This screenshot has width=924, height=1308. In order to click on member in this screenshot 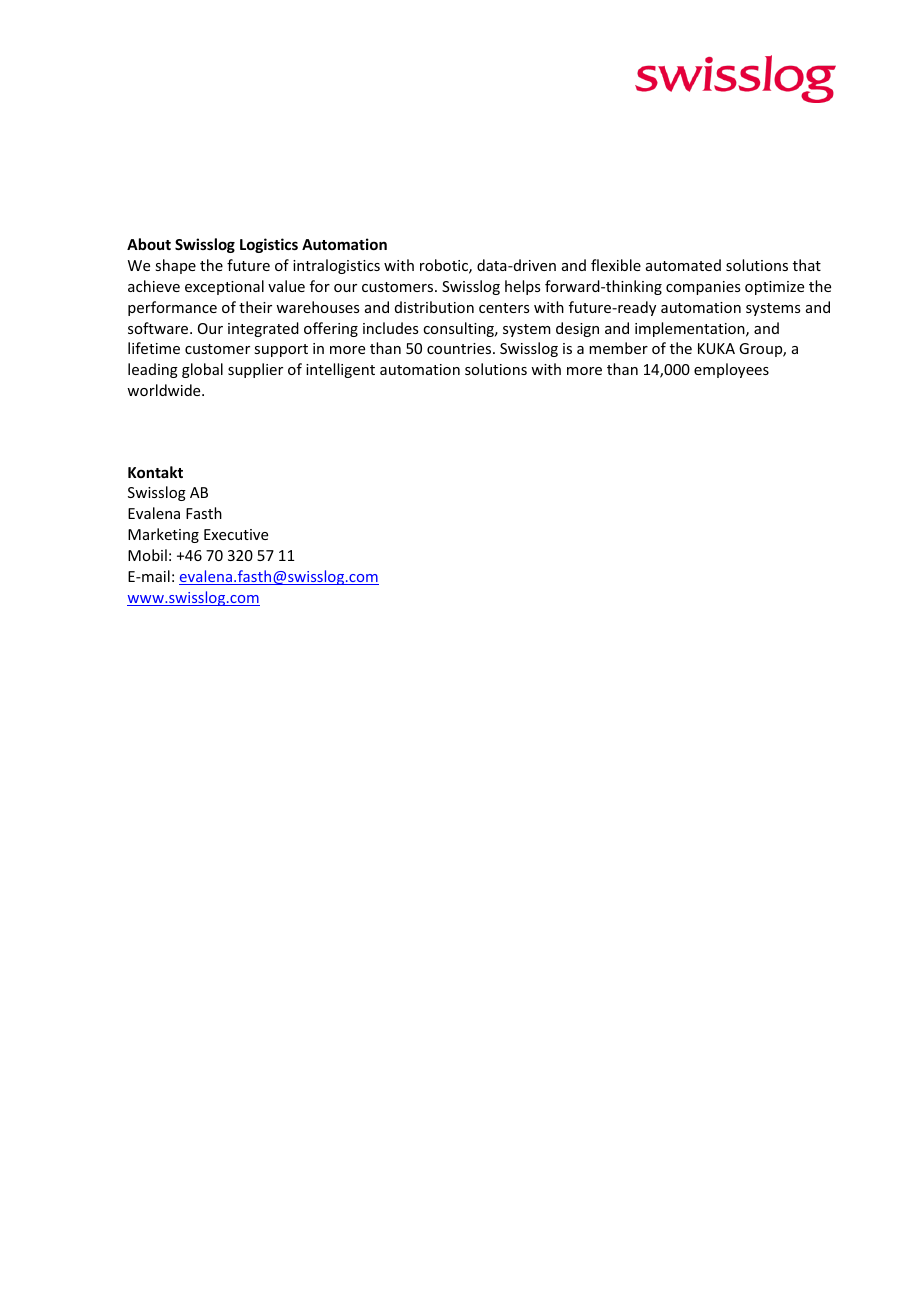, I will do `click(618, 348)`.
